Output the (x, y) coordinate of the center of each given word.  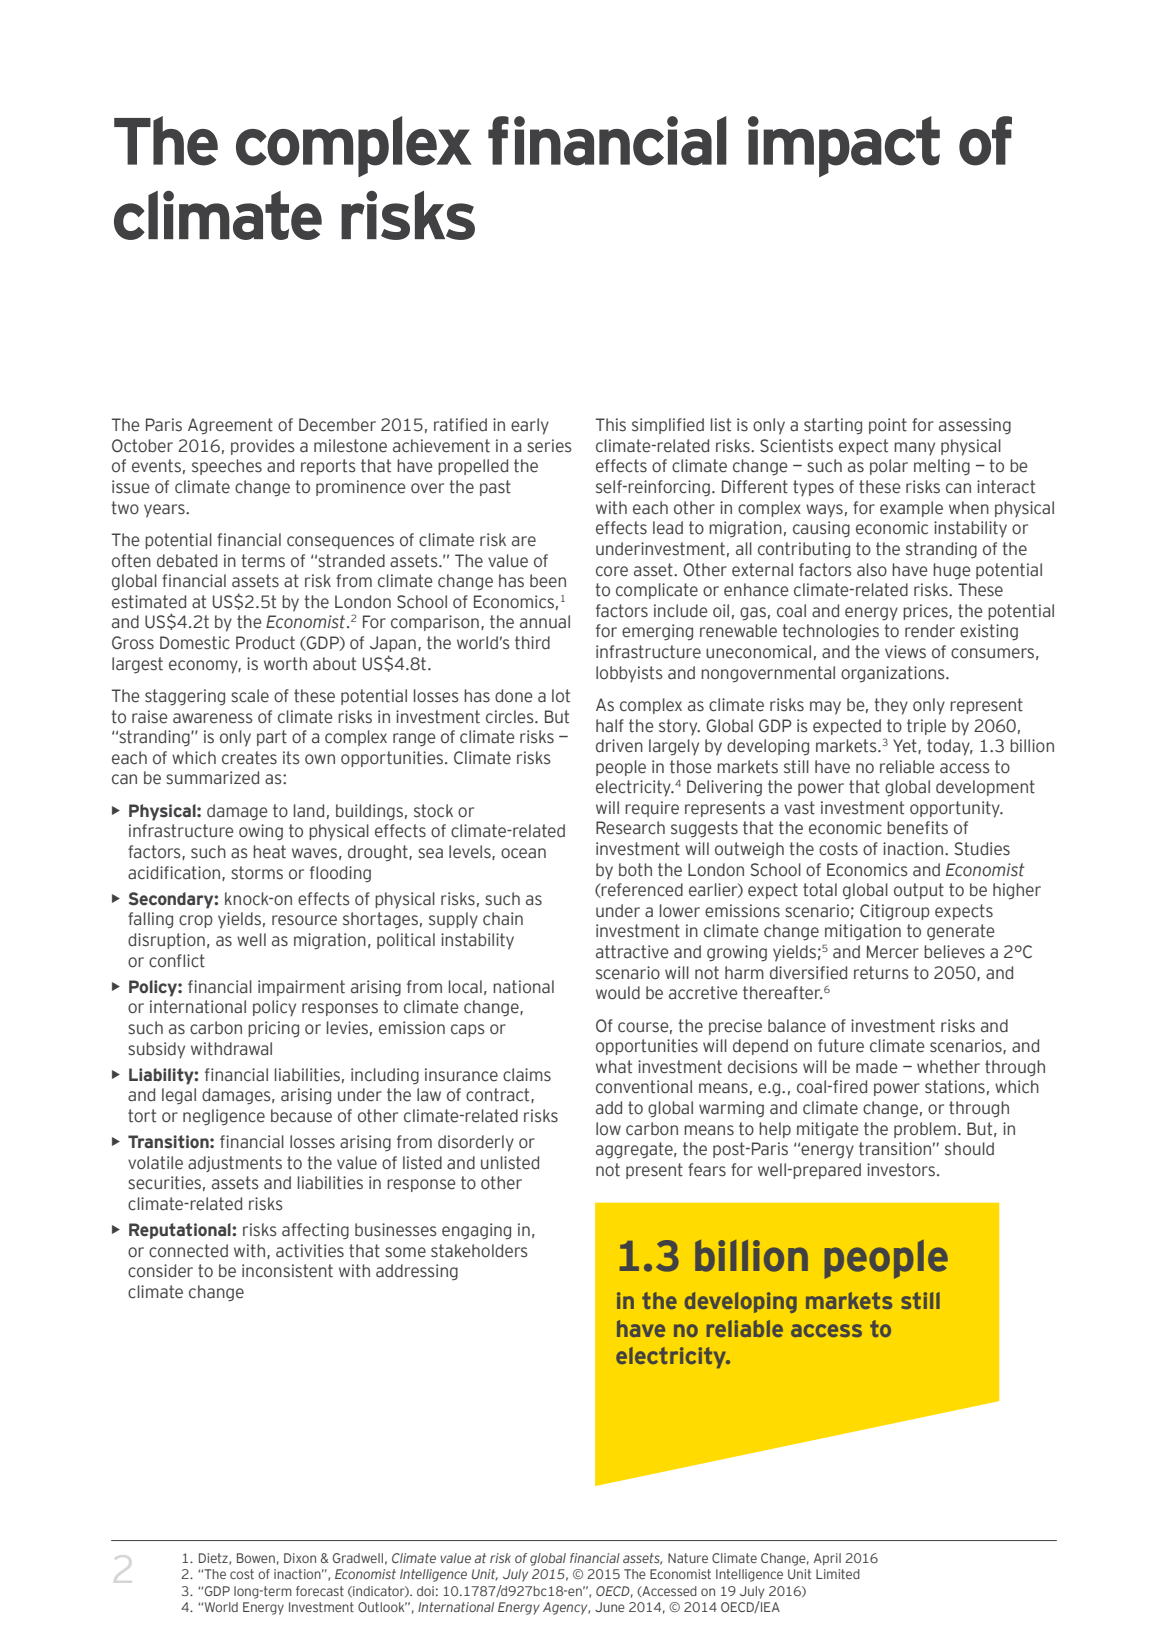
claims (527, 1075)
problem (925, 1130)
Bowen (256, 1558)
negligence (224, 1117)
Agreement (230, 426)
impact (844, 146)
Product (265, 643)
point (888, 426)
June (610, 1607)
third (532, 643)
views (905, 652)
